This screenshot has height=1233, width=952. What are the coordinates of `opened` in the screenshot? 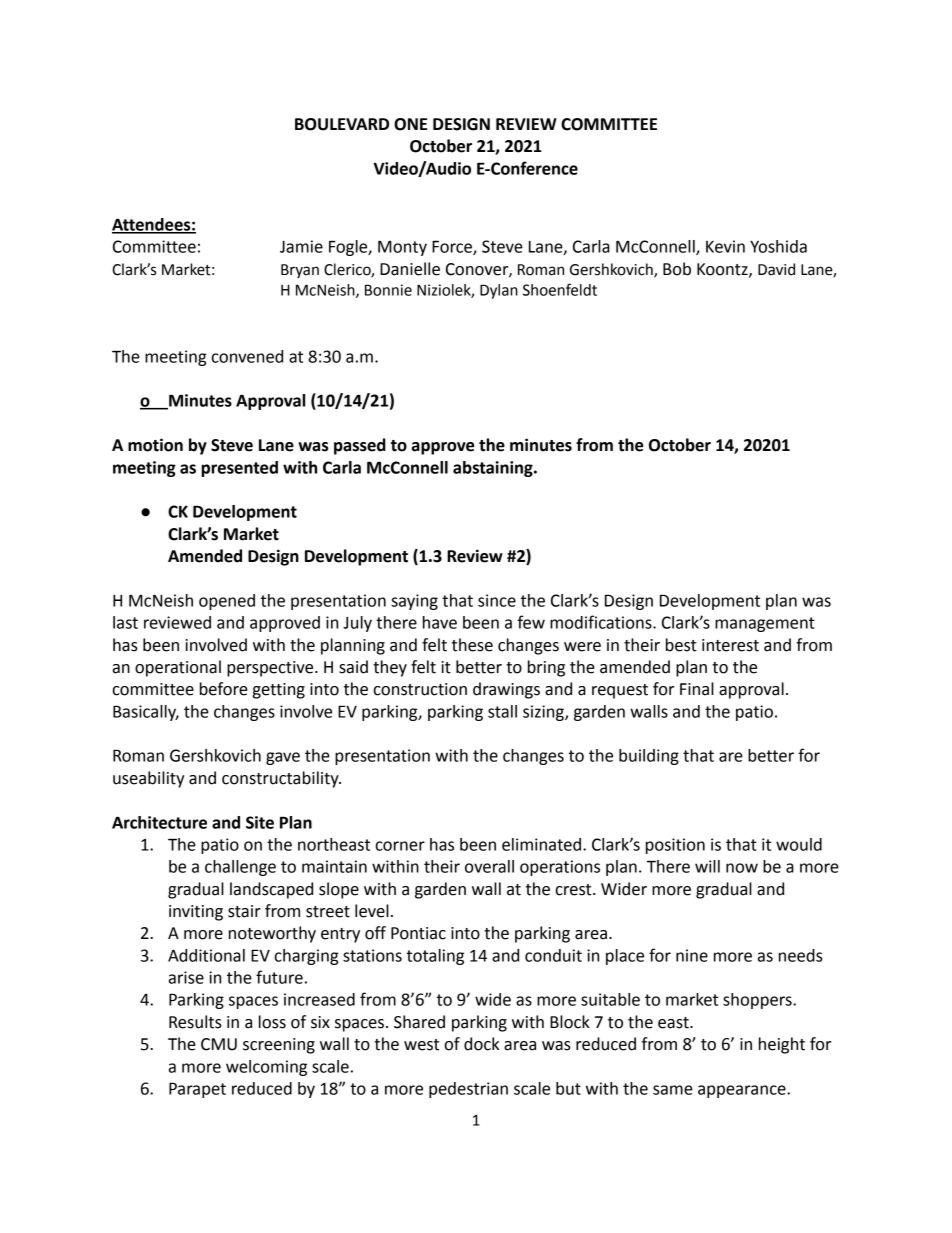 It's located at (227, 602).
